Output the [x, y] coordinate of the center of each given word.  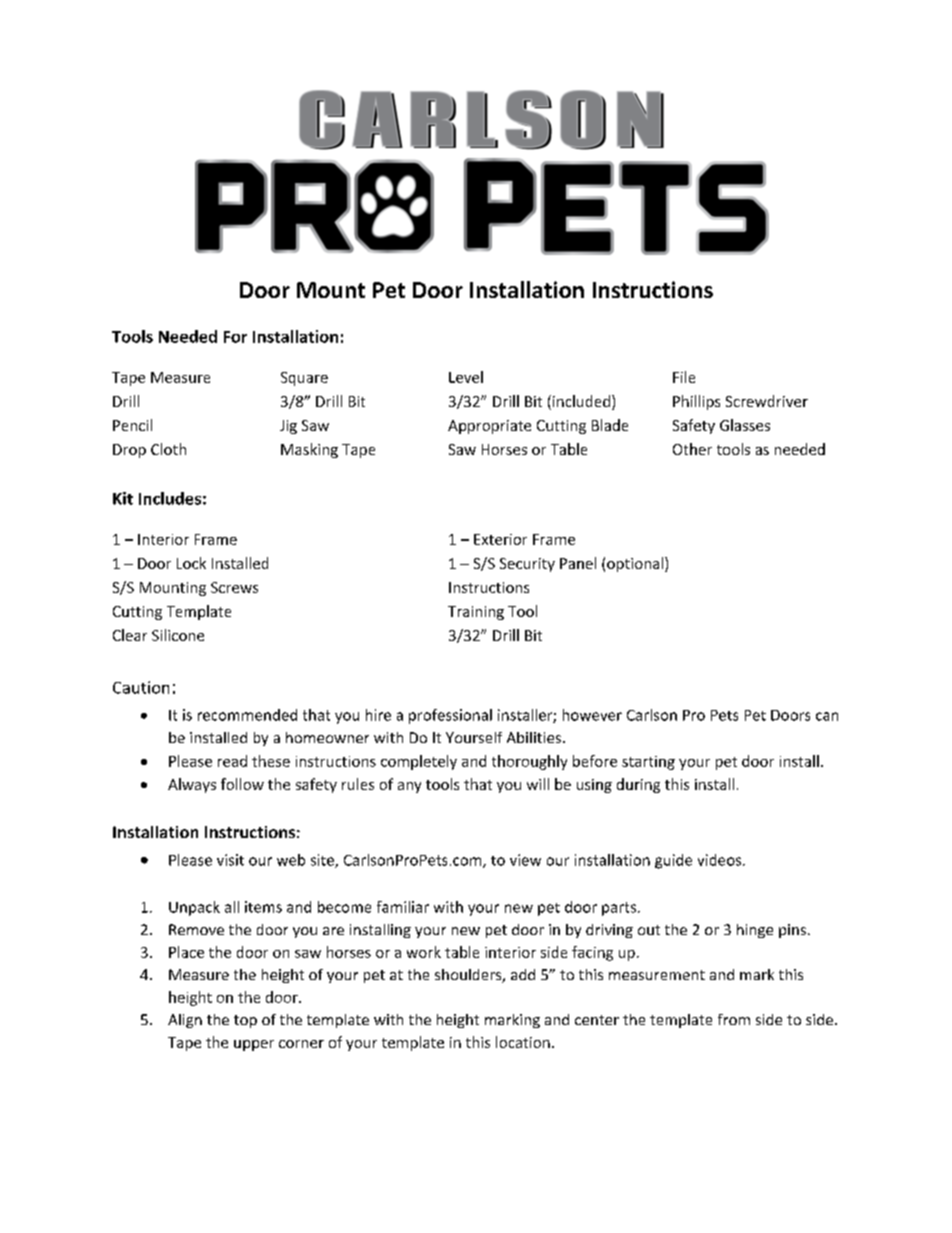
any [409, 787]
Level [466, 377]
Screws [234, 587]
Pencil [132, 425]
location [523, 1042]
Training [476, 613]
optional [635, 564]
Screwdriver [767, 401]
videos [721, 860]
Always [192, 785]
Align [185, 1021]
